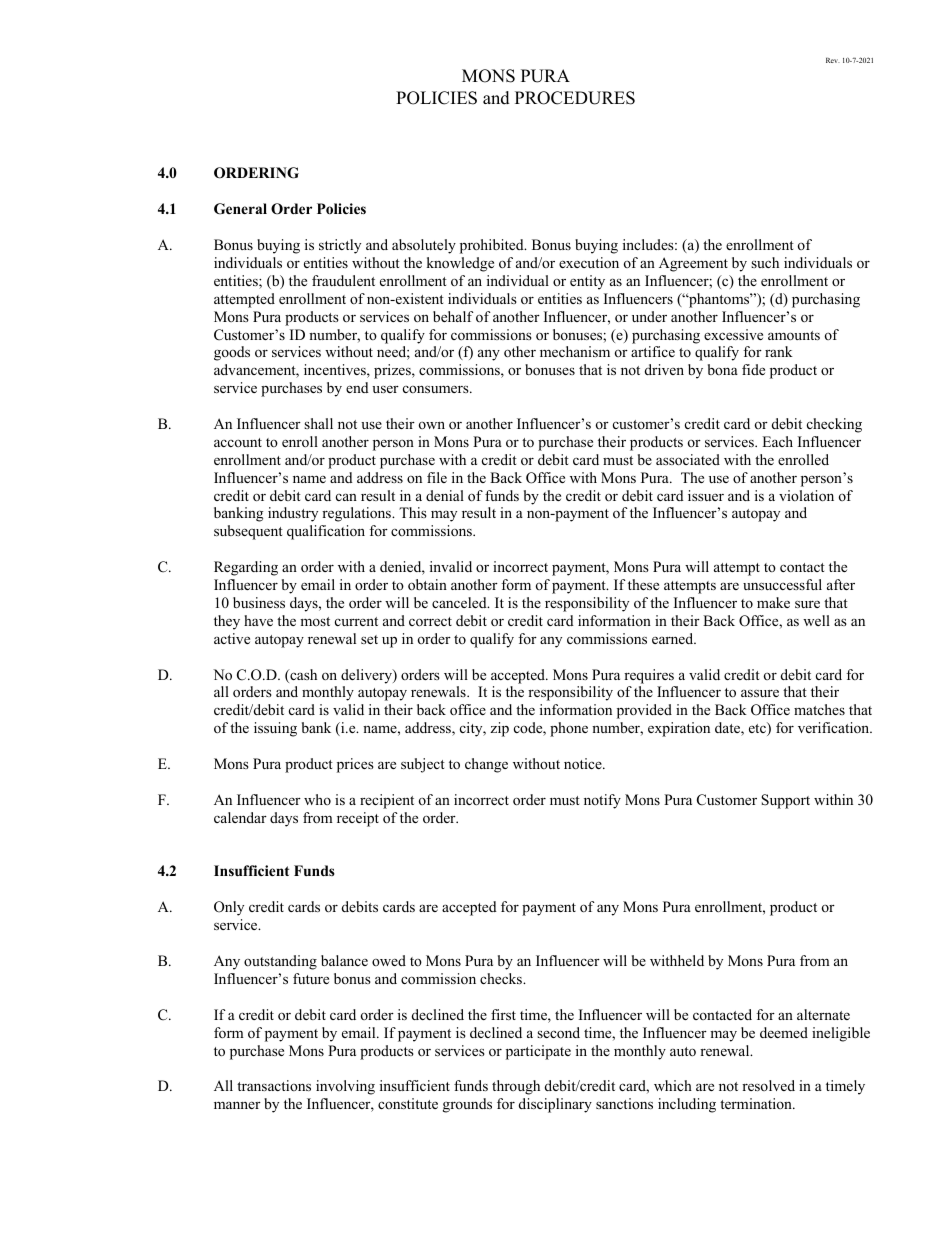 The width and height of the image is (952, 1233). I want to click on Rev, so click(833, 60).
